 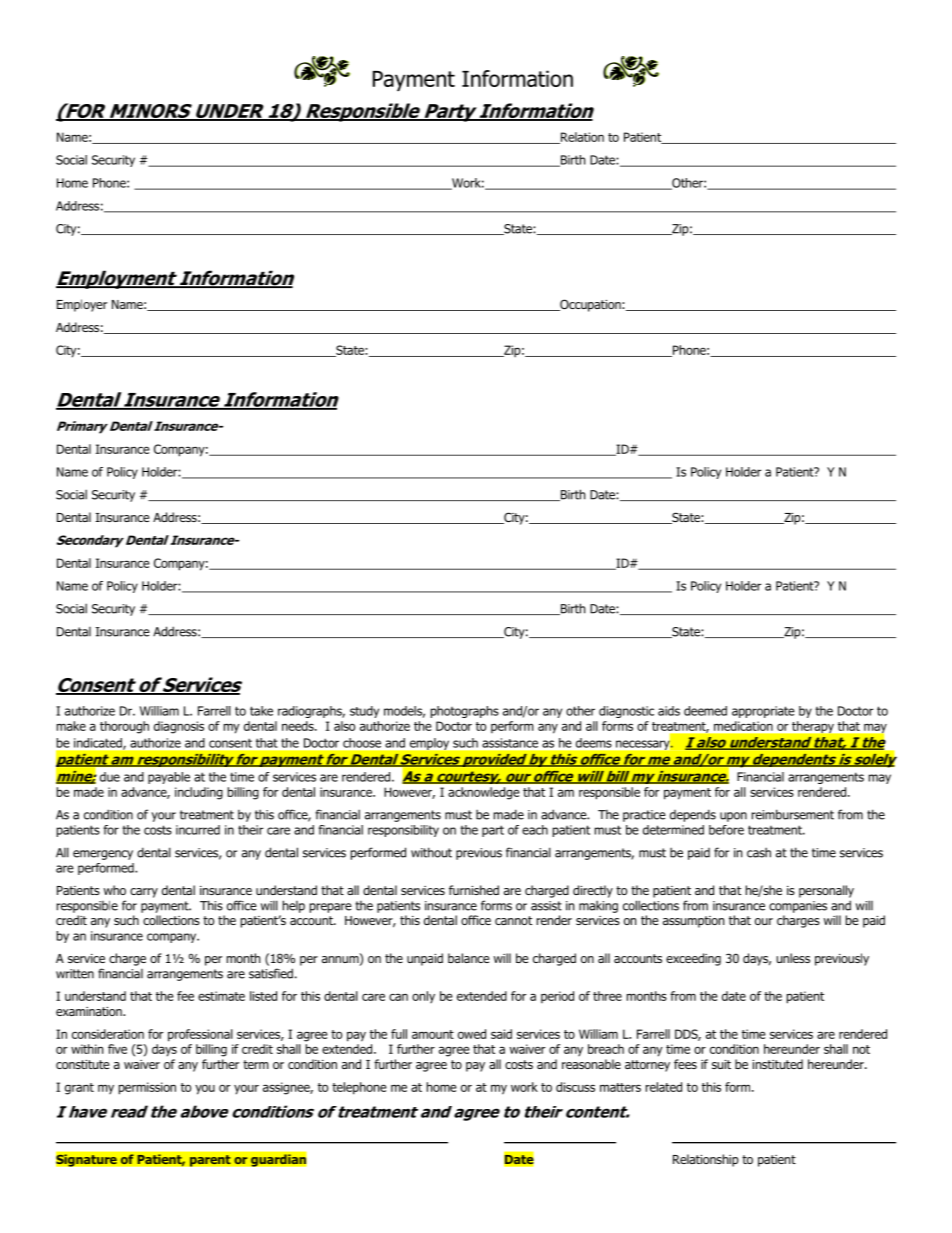 What do you see at coordinates (721, 1064) in the screenshot?
I see `suit` at bounding box center [721, 1064].
